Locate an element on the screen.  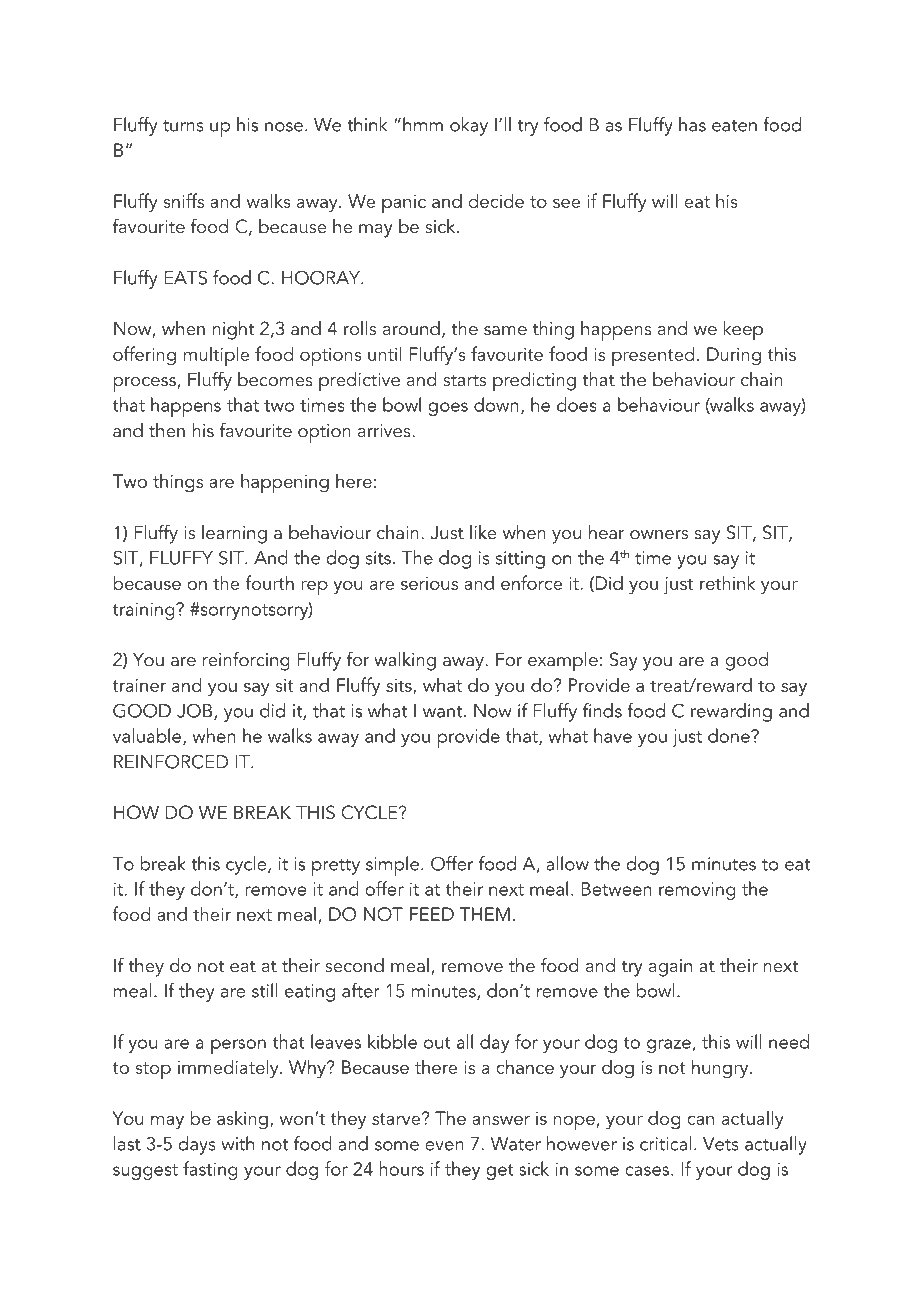
FEED is located at coordinates (432, 914).
